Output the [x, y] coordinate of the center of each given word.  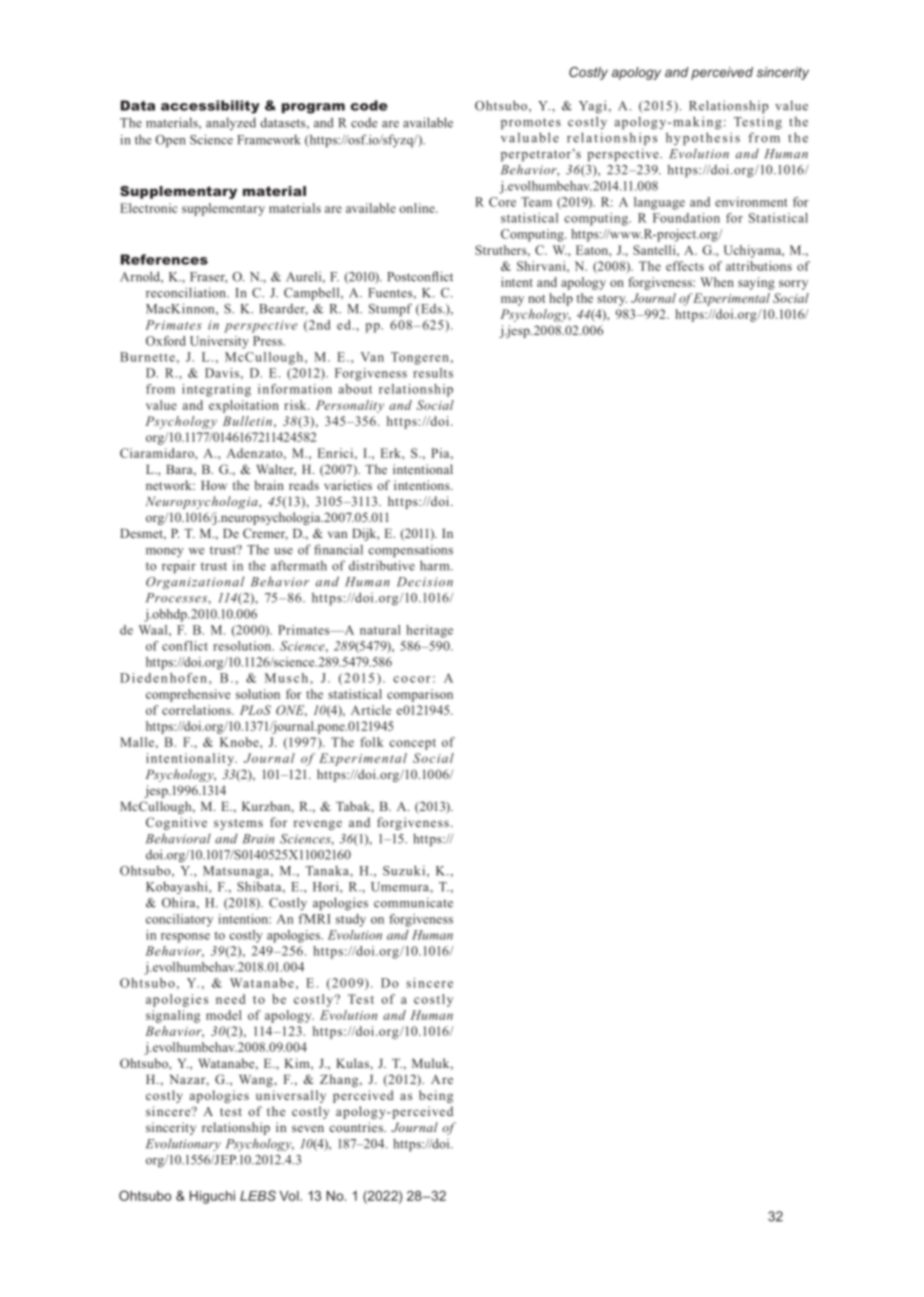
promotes [531, 124]
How [214, 485]
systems [238, 824]
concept [412, 744]
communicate [413, 902]
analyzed [231, 123]
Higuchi [212, 1197]
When [717, 282]
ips [648, 139]
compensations [410, 551]
